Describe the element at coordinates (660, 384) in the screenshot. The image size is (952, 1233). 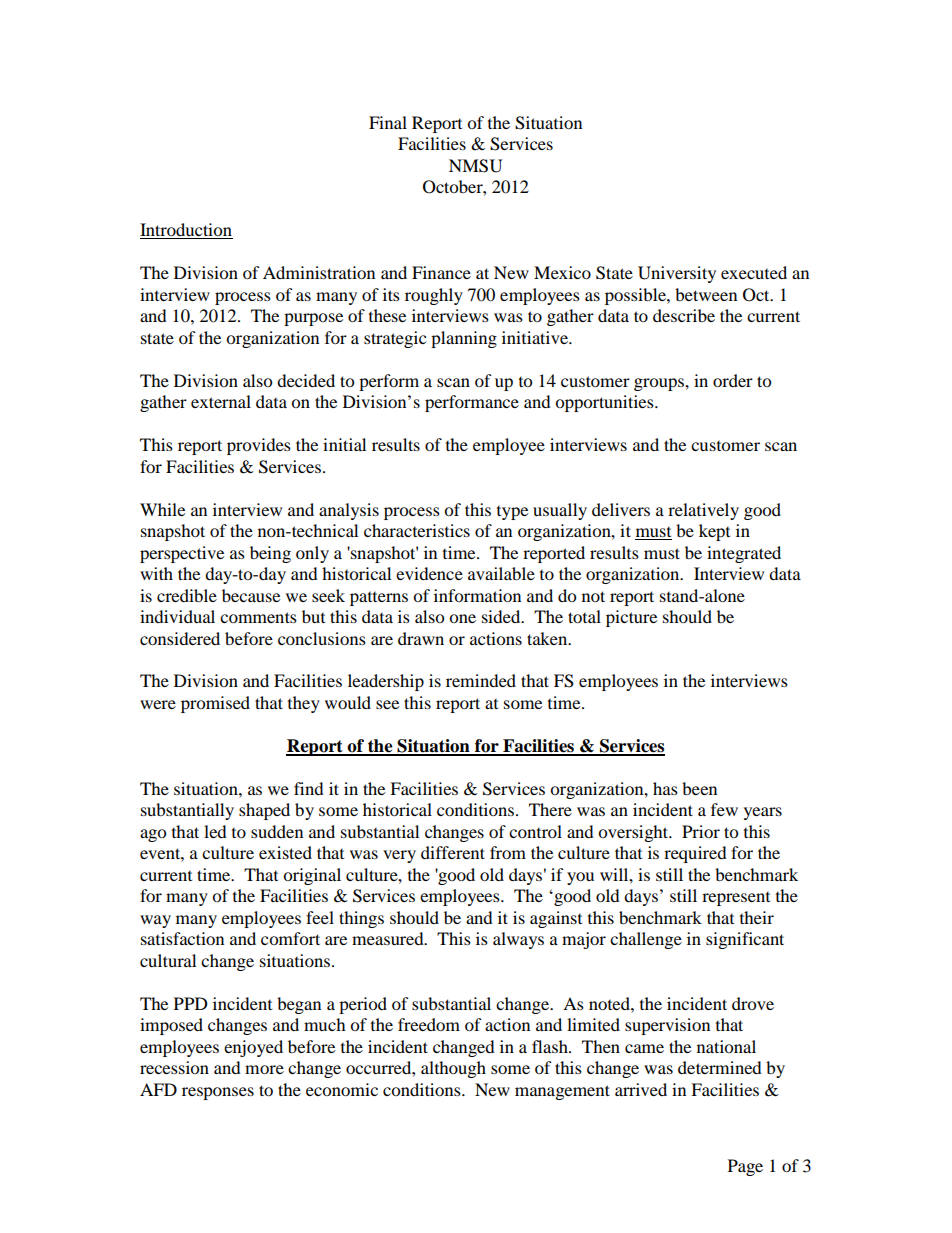
I see `groups` at that location.
